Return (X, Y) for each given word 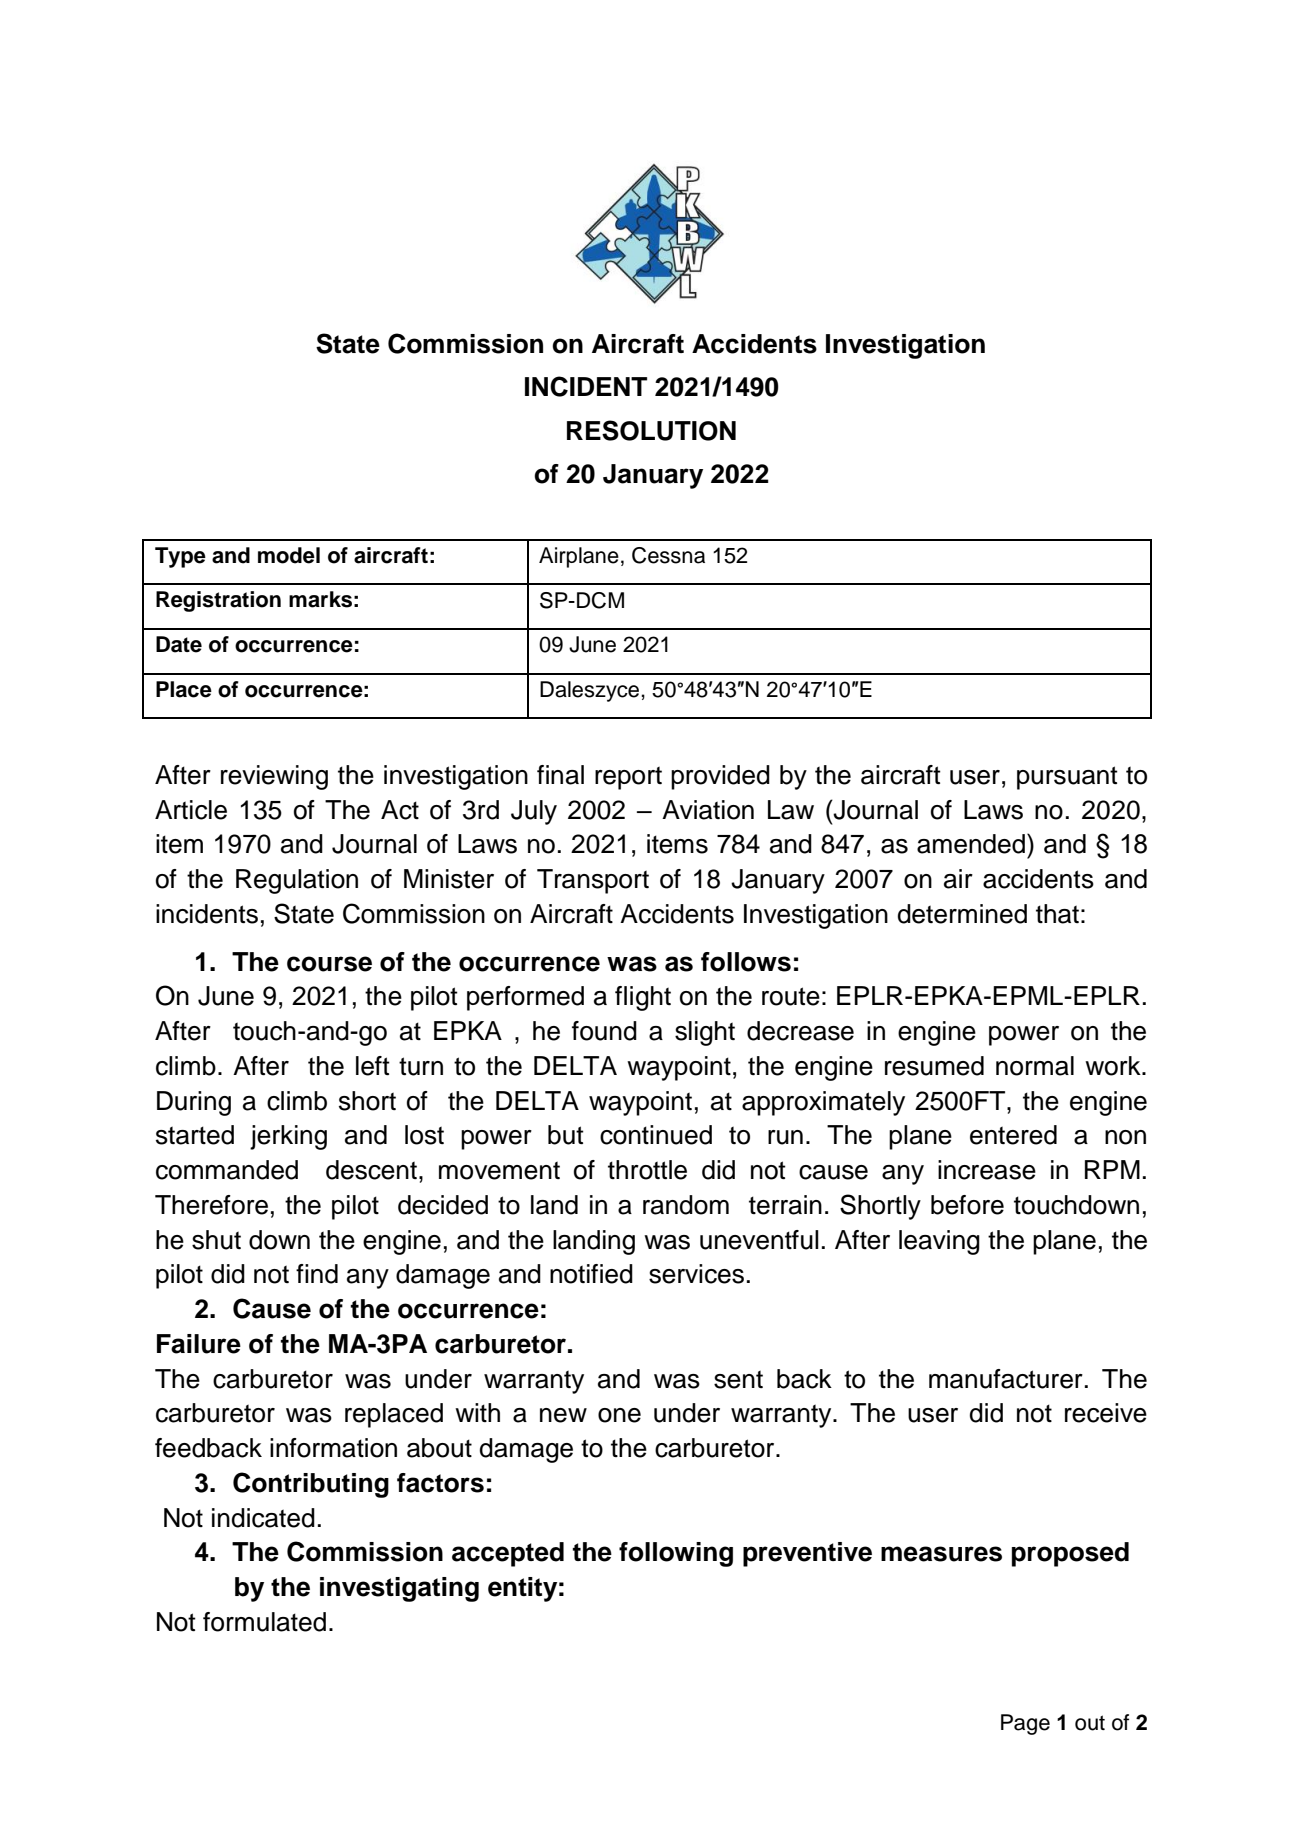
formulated (264, 1622)
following (676, 1554)
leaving (939, 1242)
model (289, 555)
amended (971, 844)
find (317, 1274)
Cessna (668, 555)
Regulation (297, 881)
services (696, 1274)
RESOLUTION (651, 430)
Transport (593, 881)
